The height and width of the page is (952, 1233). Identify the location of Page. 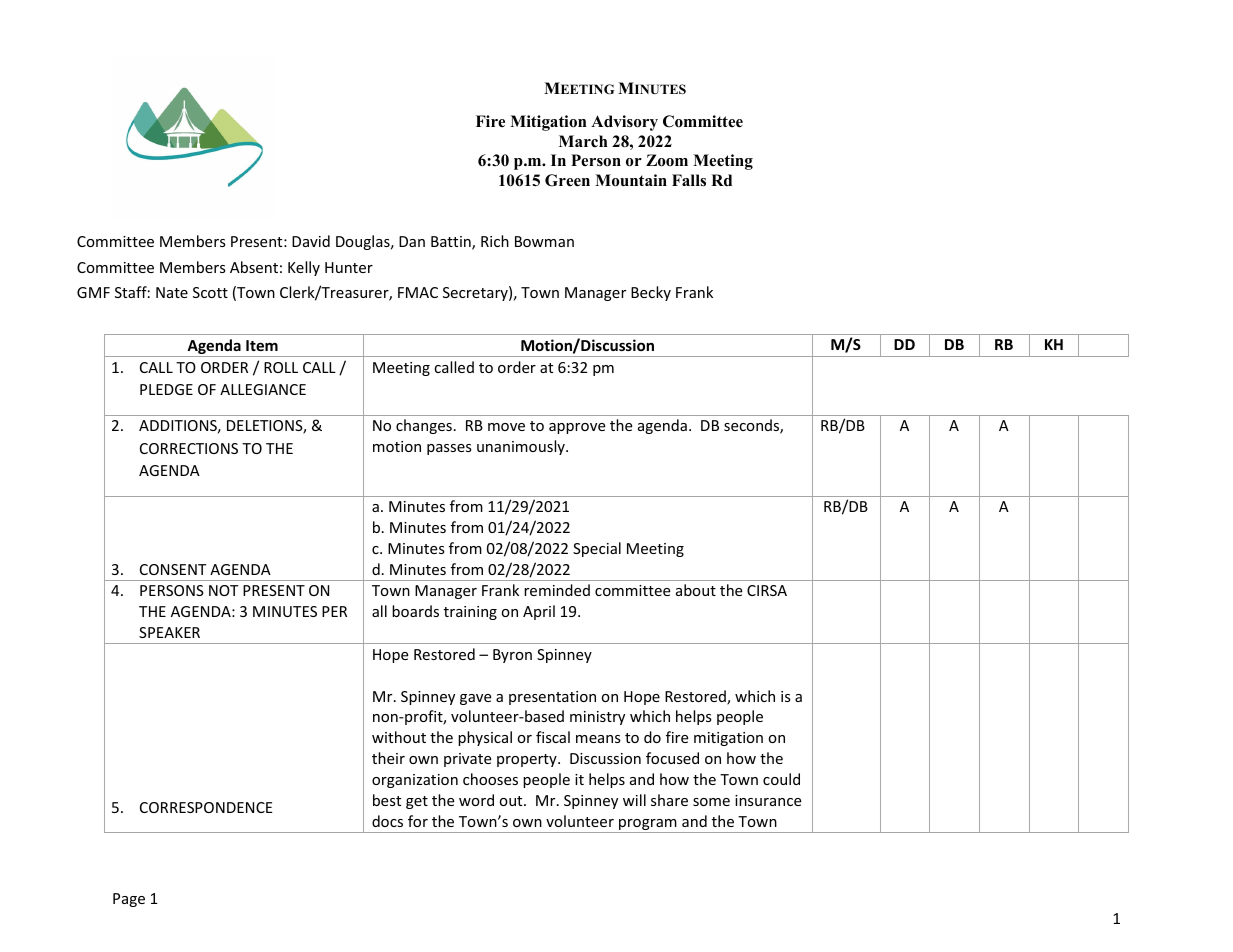
(129, 900).
